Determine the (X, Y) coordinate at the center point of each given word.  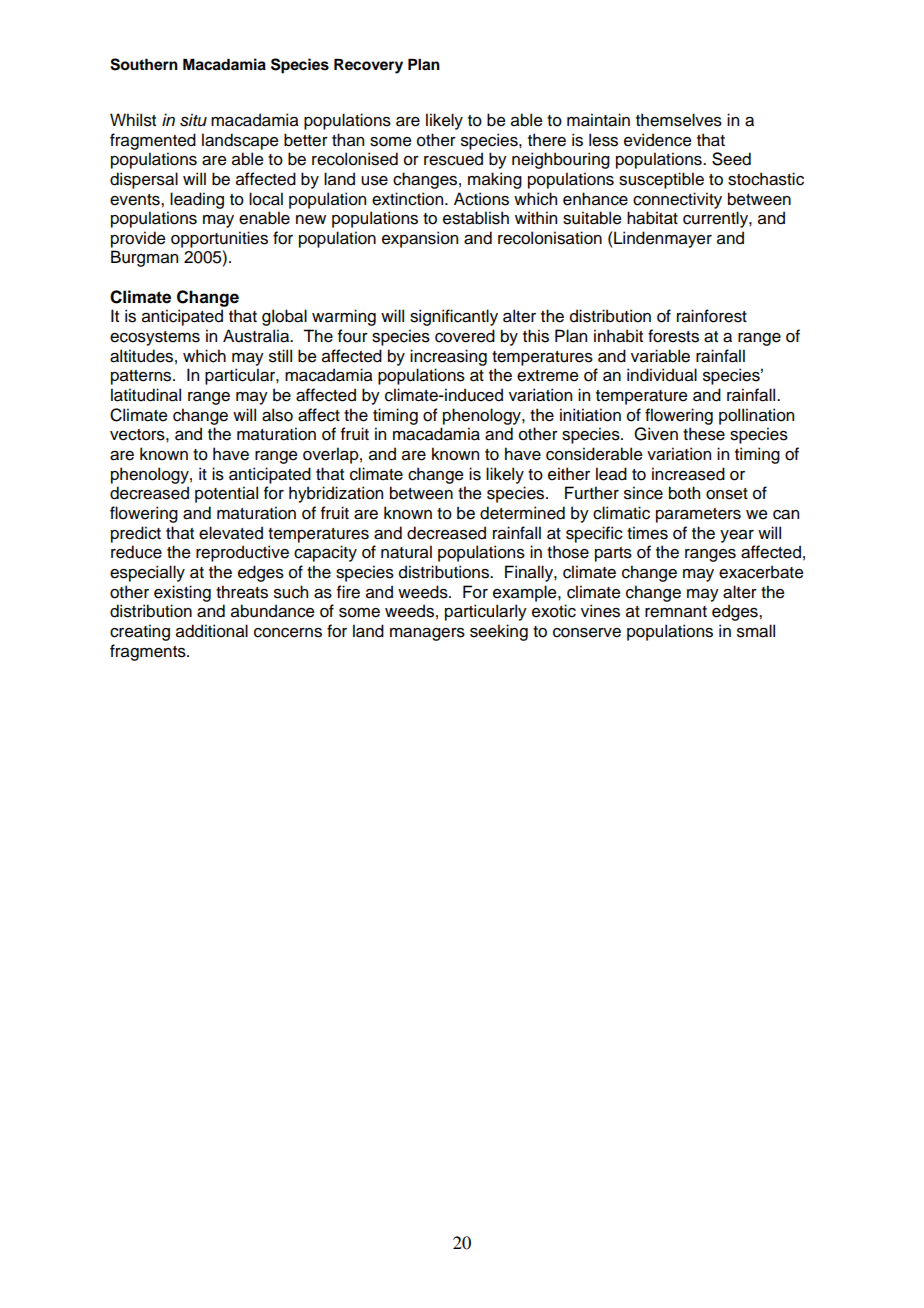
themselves (679, 120)
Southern (144, 64)
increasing (448, 357)
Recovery (368, 66)
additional (212, 631)
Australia (257, 336)
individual (662, 375)
